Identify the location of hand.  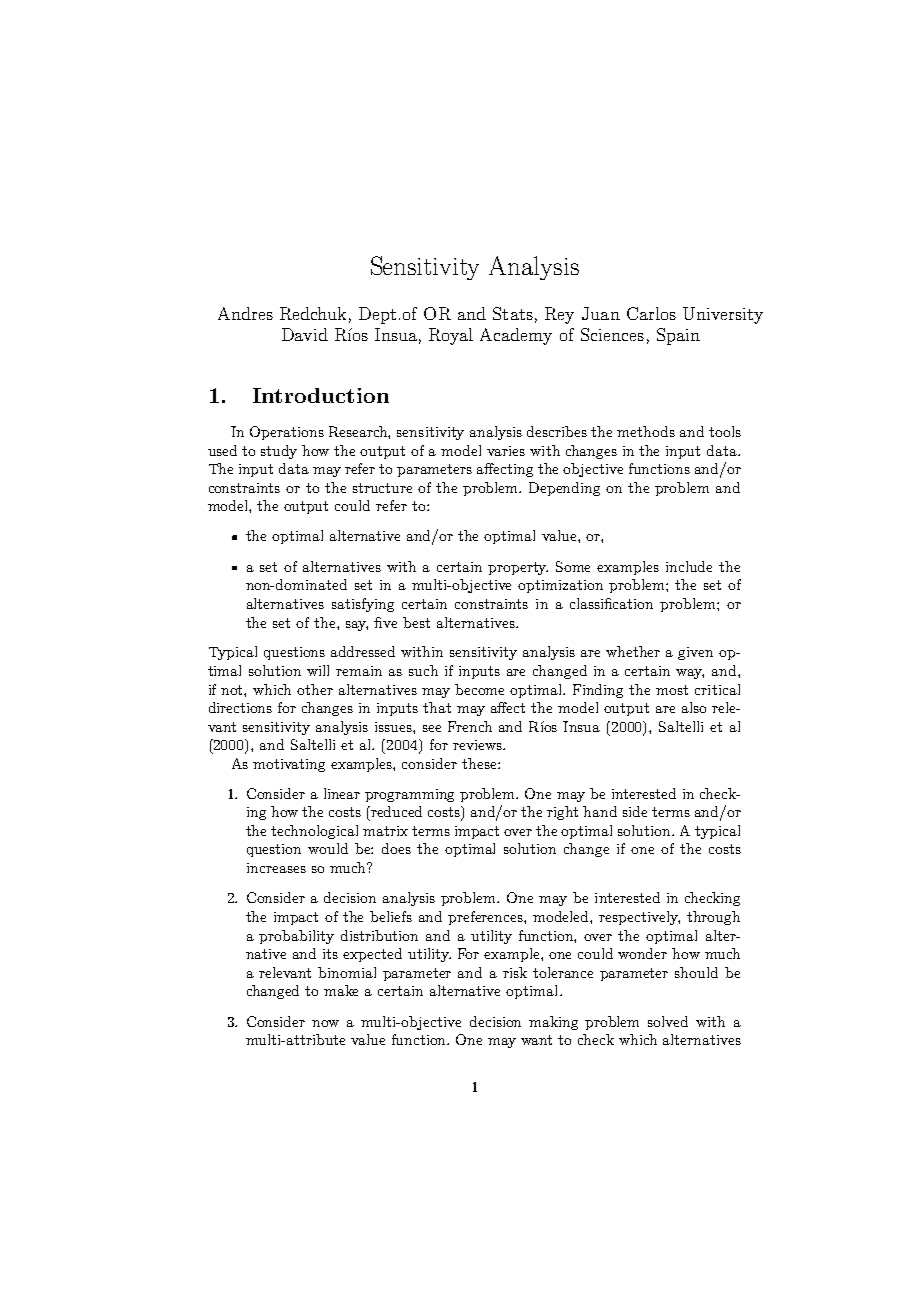
(600, 811).
